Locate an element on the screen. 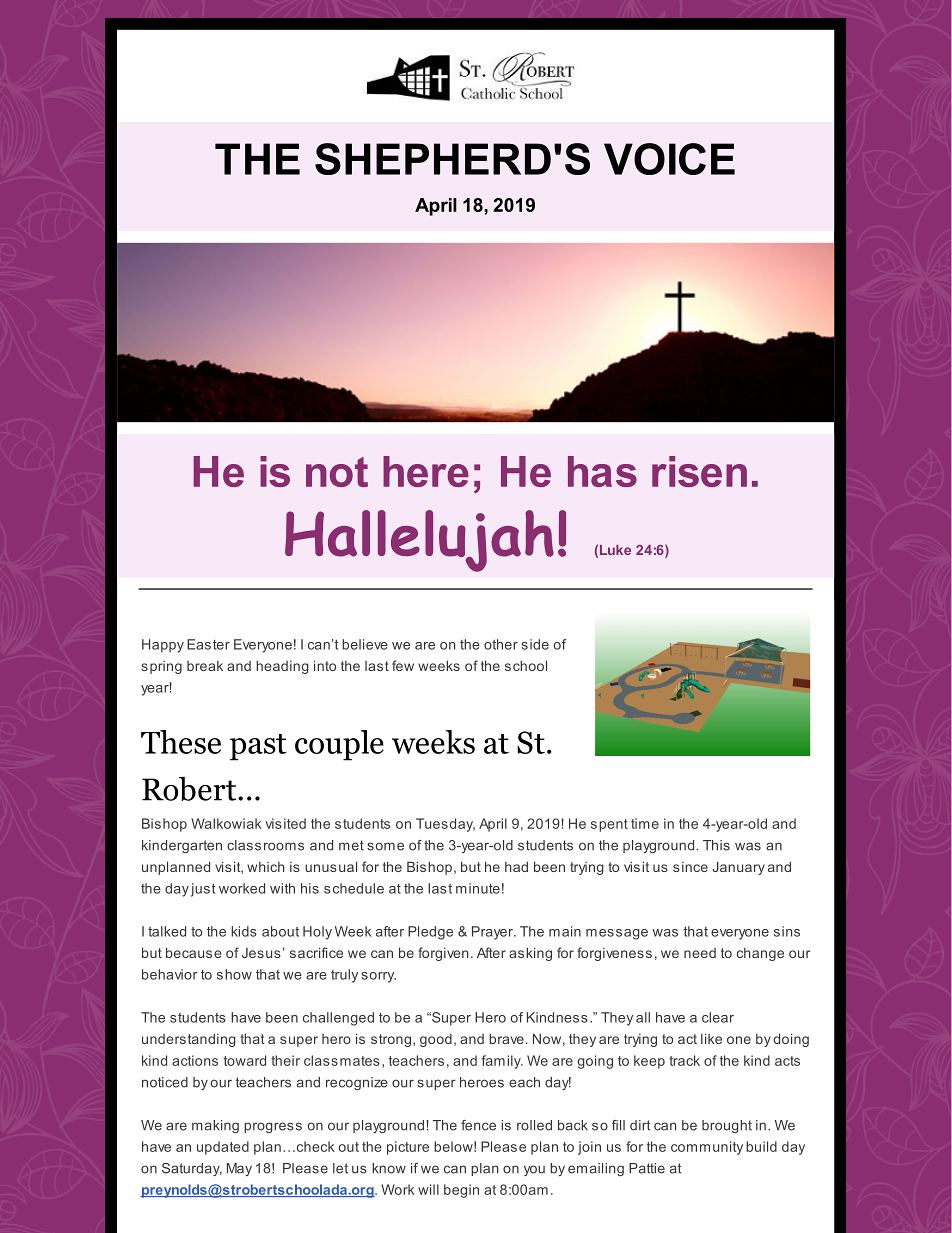 This screenshot has width=952, height=1233. has is located at coordinates (602, 471).
